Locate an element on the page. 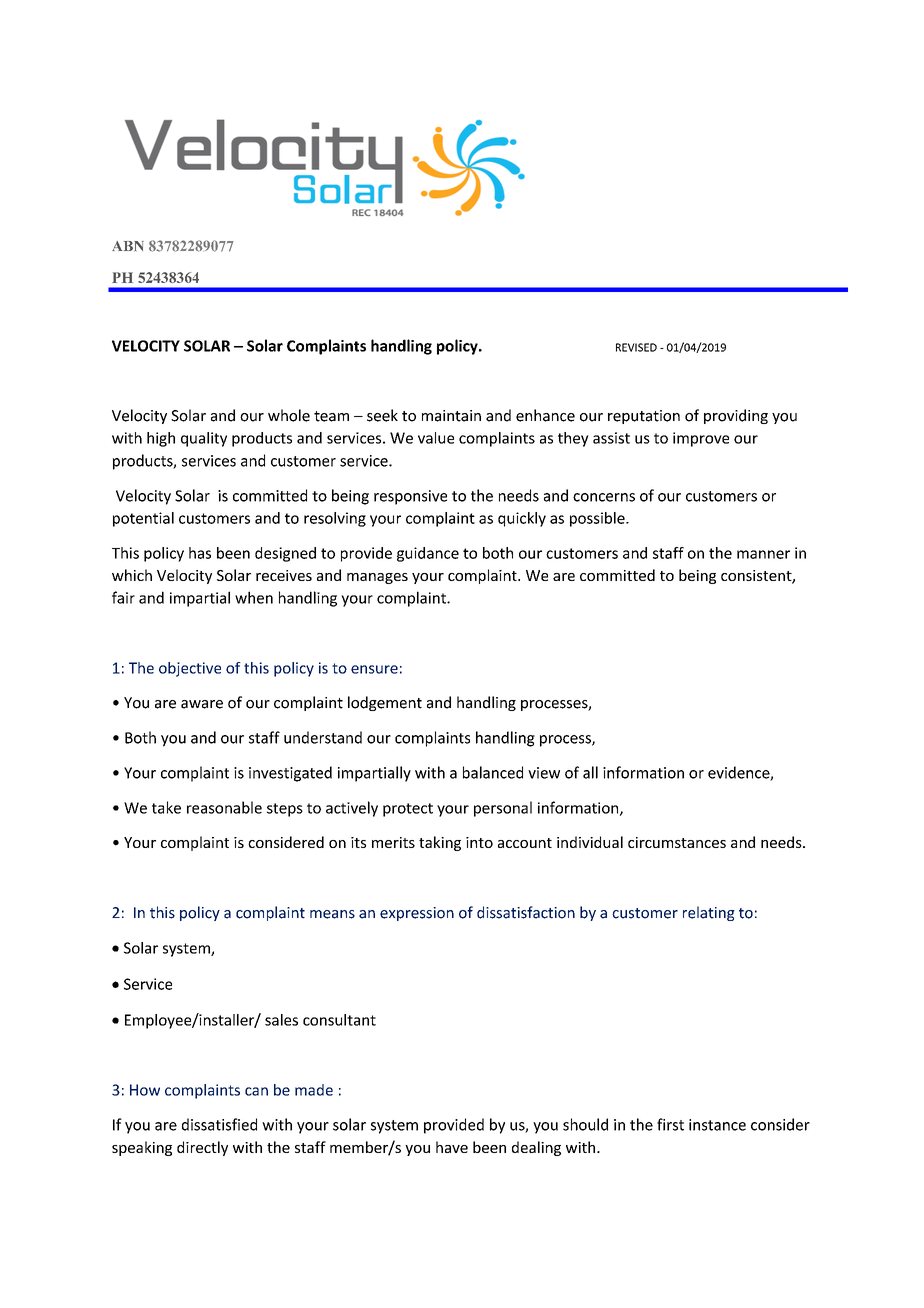 Image resolution: width=924 pixels, height=1308 pixels. aware is located at coordinates (202, 704).
